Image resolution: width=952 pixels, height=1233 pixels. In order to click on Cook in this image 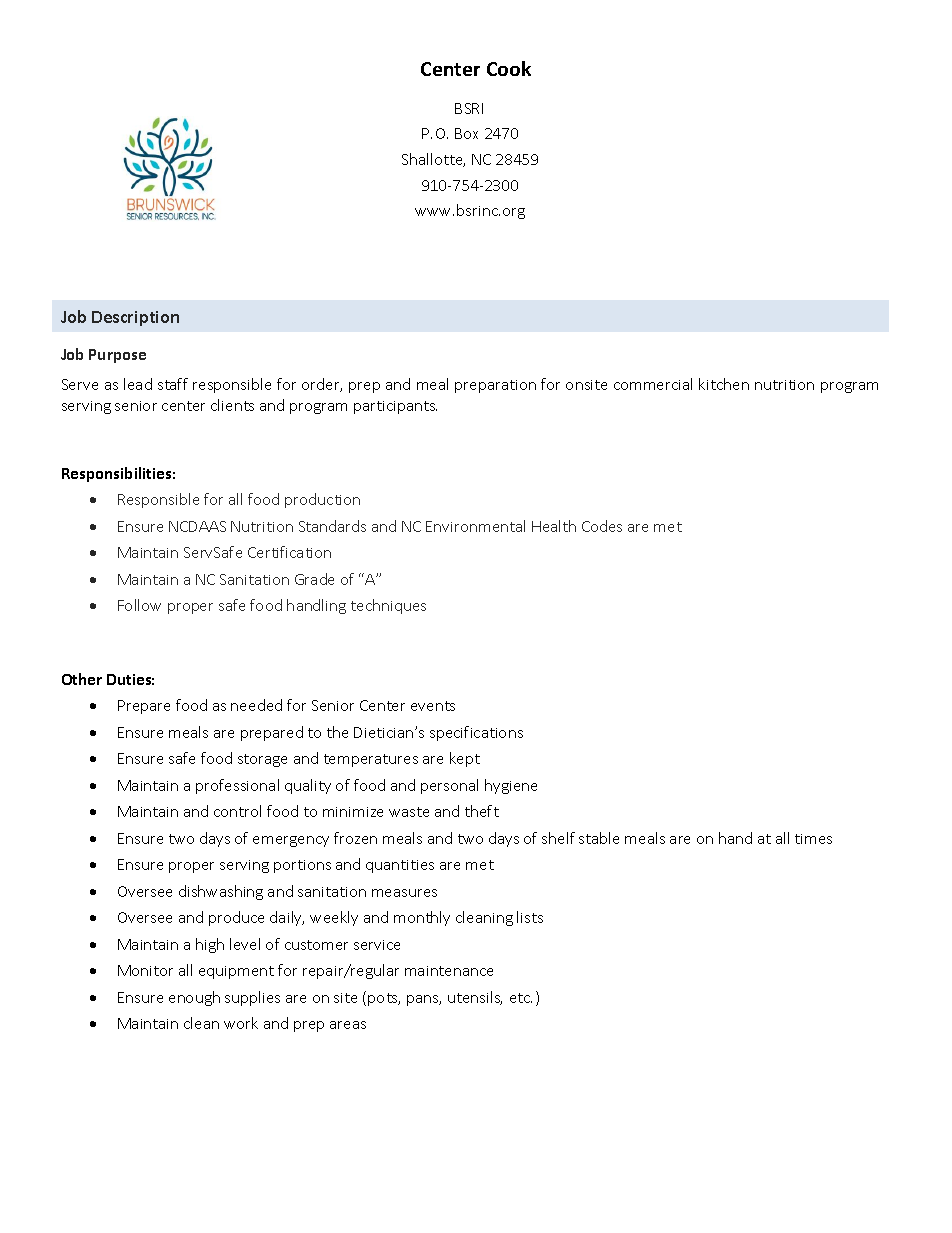, I will do `click(509, 68)`.
